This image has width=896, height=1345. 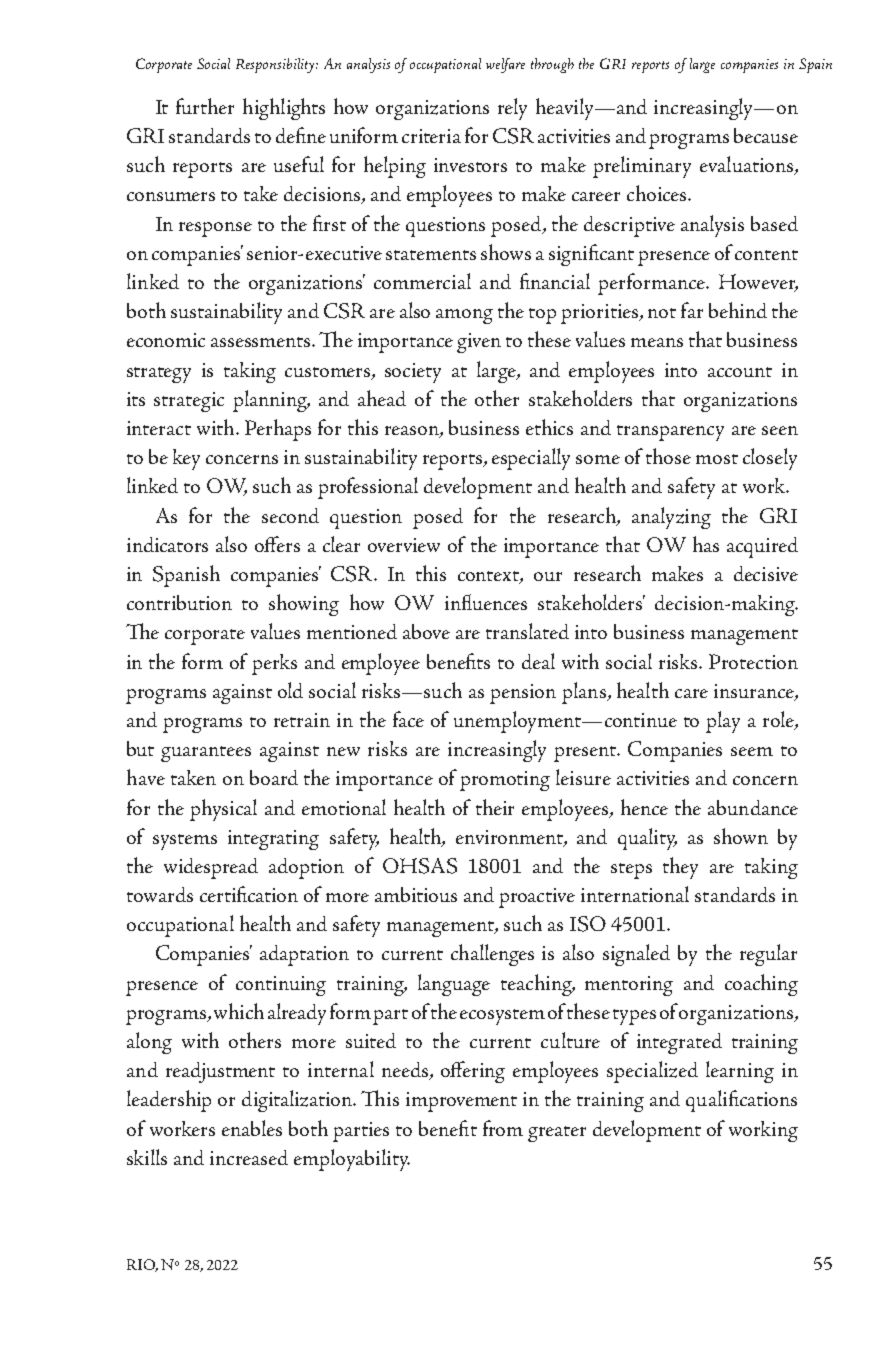 What do you see at coordinates (205, 106) in the image?
I see `further` at bounding box center [205, 106].
